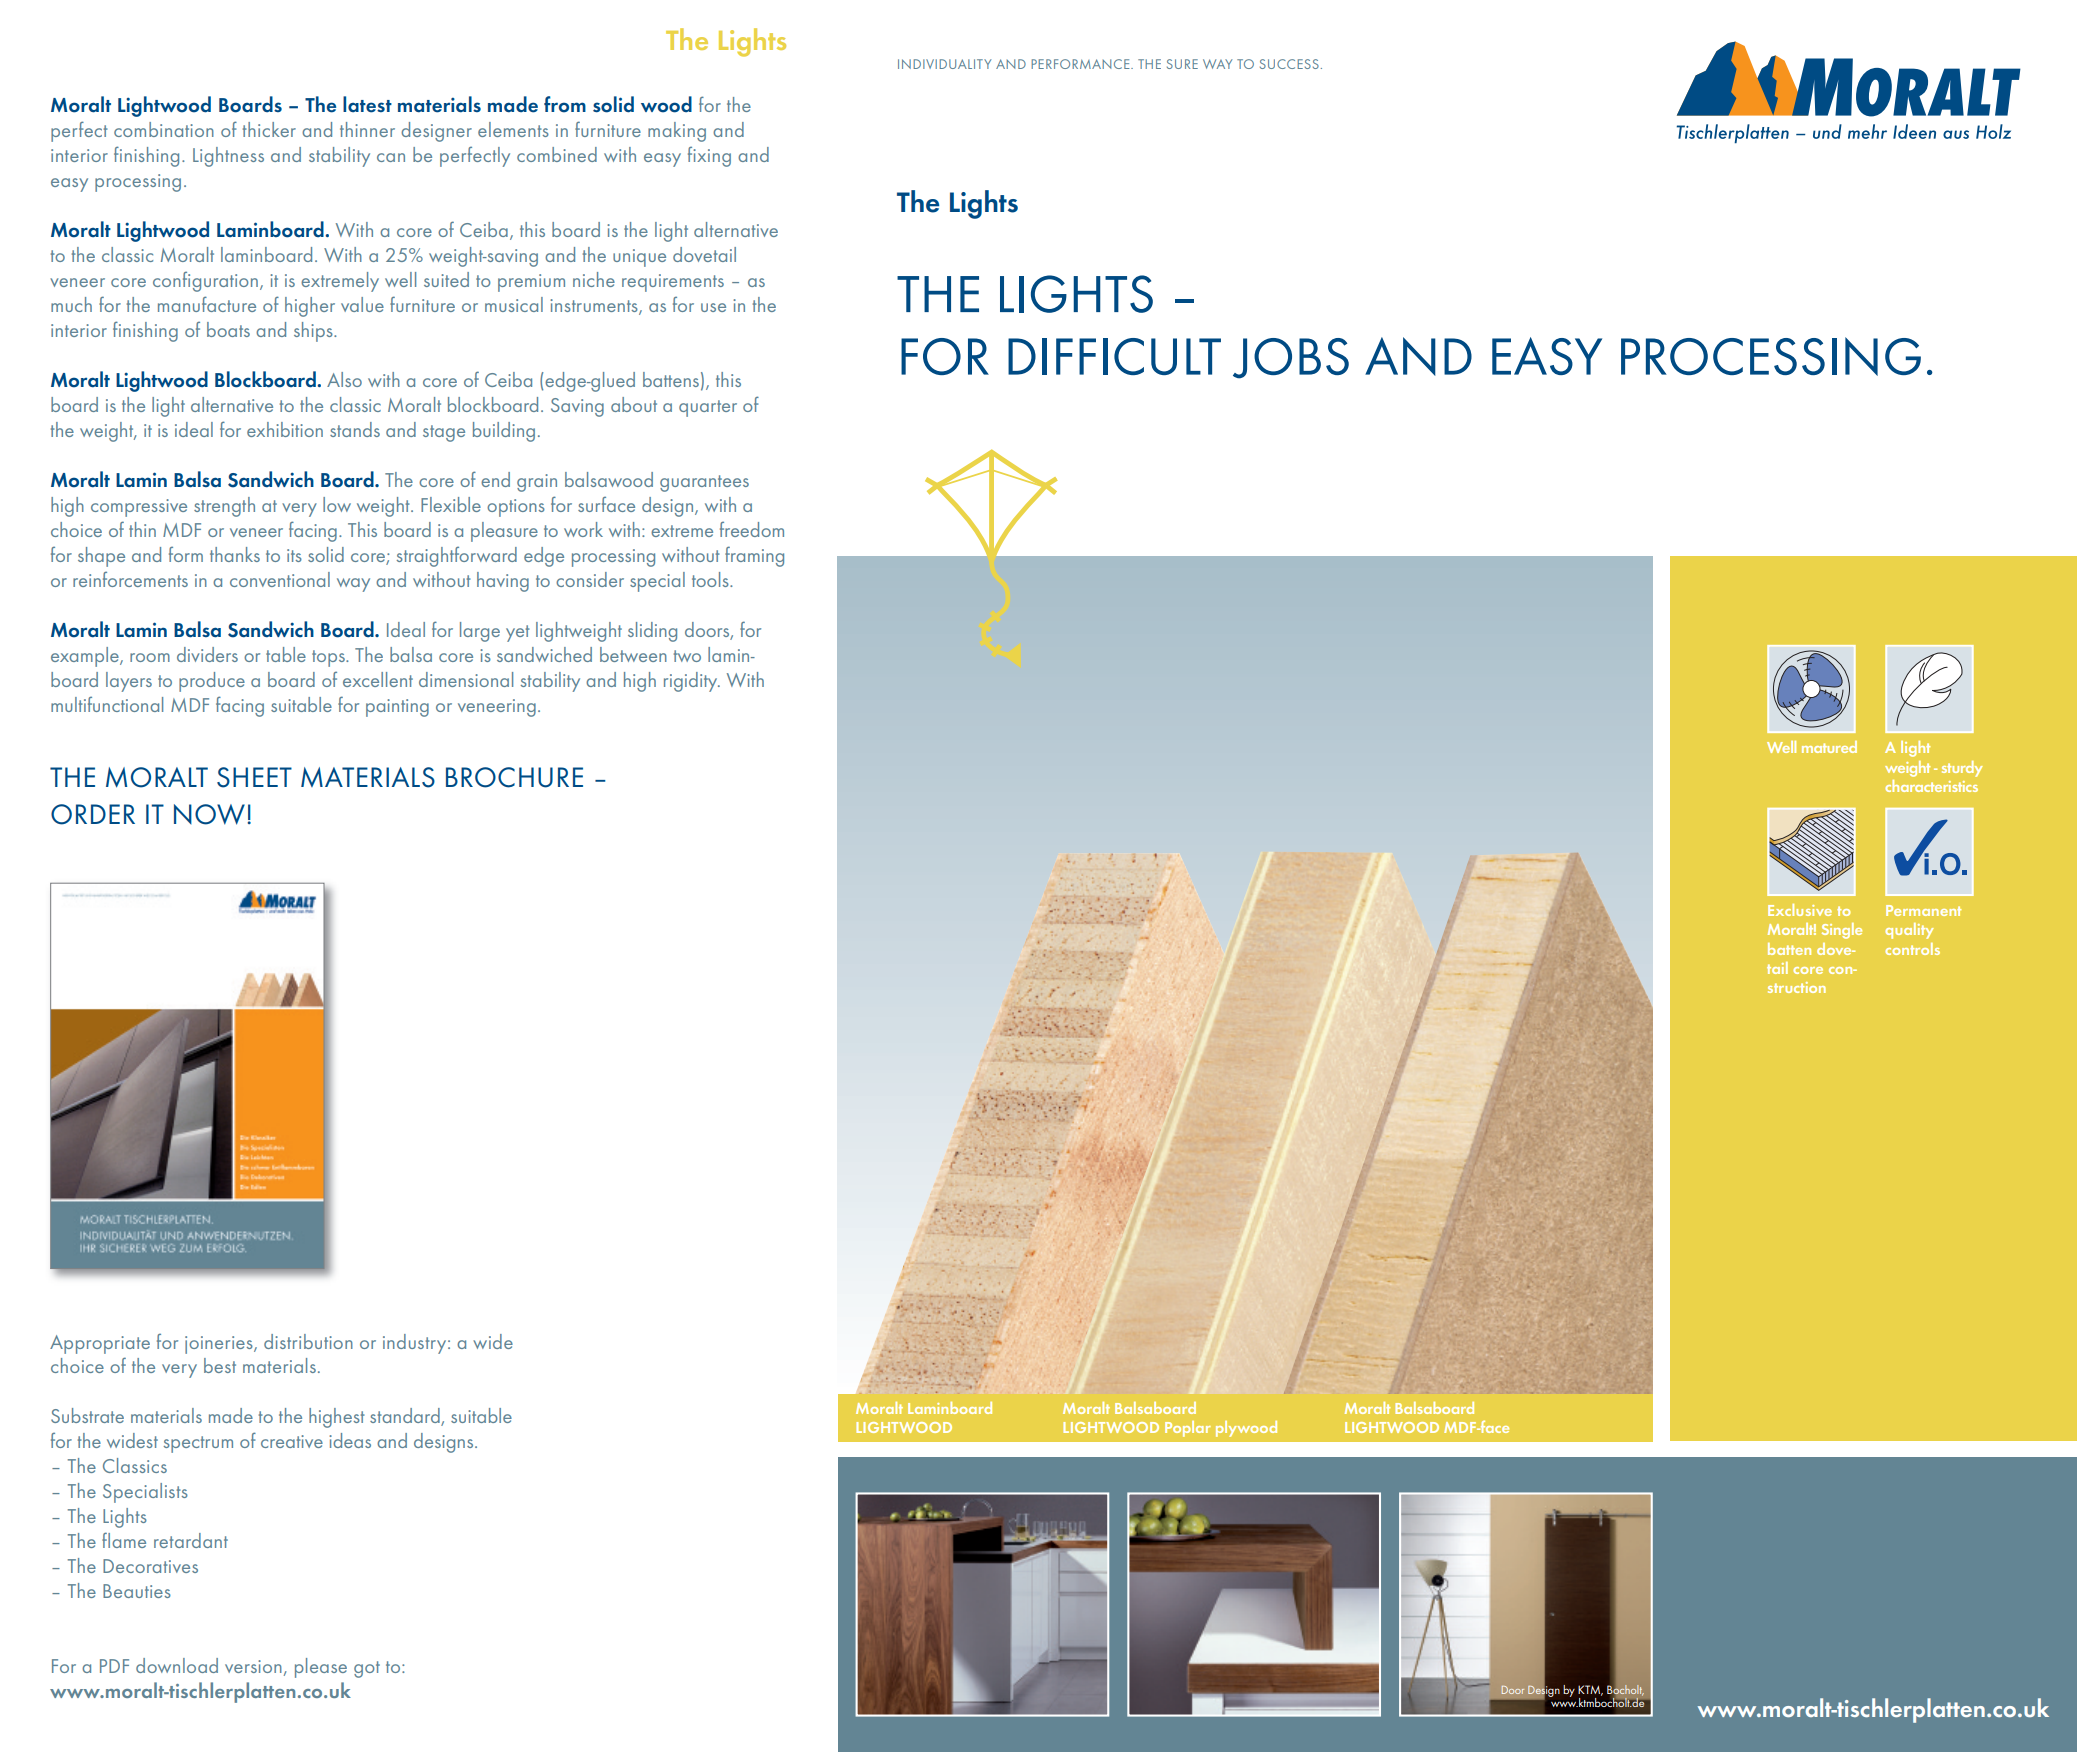 The height and width of the screenshot is (1752, 2077). Describe the element at coordinates (321, 1668) in the screenshot. I see `please` at that location.
